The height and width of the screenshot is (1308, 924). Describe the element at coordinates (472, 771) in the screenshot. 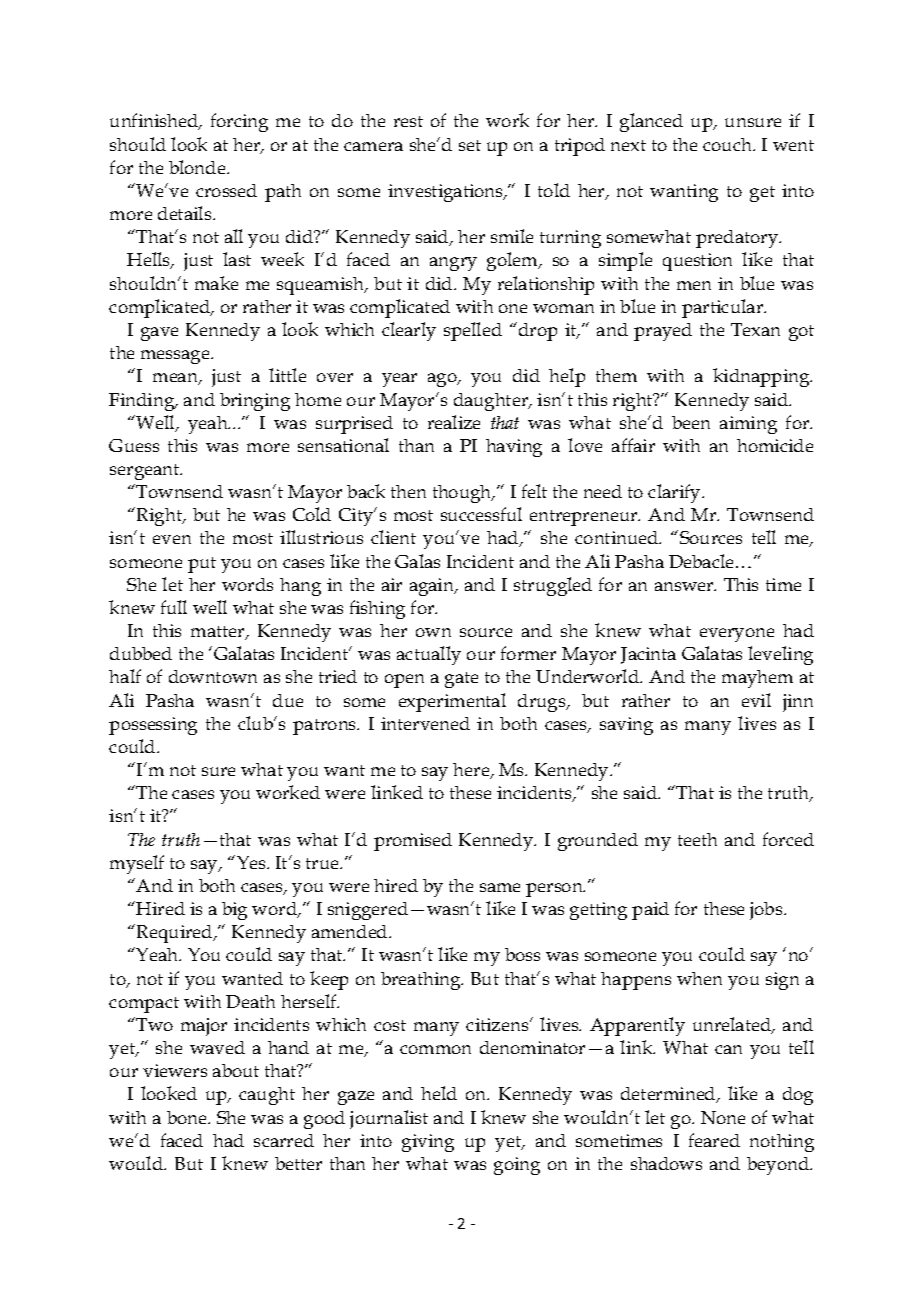

I see `here` at that location.
